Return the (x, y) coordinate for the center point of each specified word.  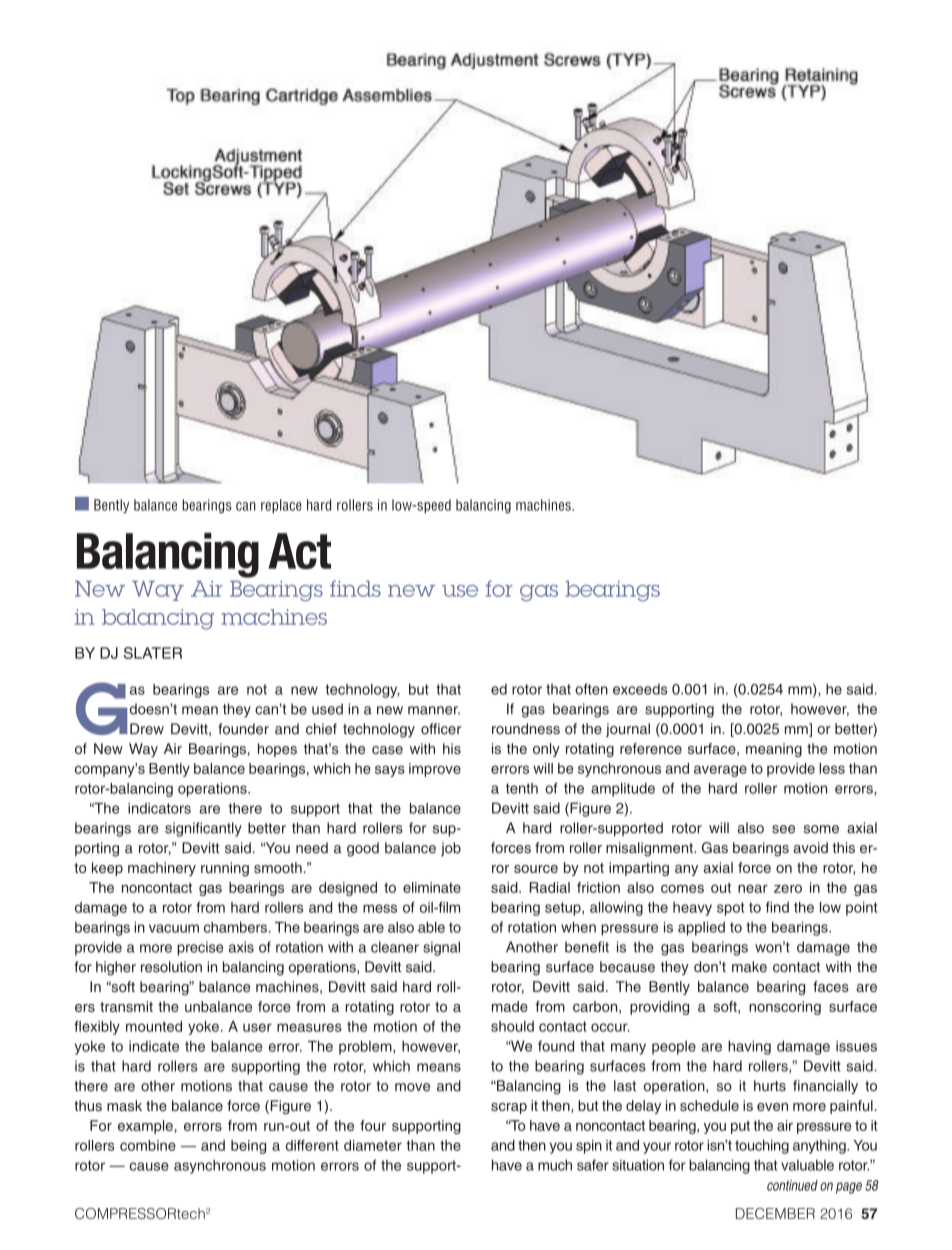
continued (792, 1185)
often (591, 689)
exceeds (640, 689)
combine (148, 1145)
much (555, 1165)
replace (281, 506)
